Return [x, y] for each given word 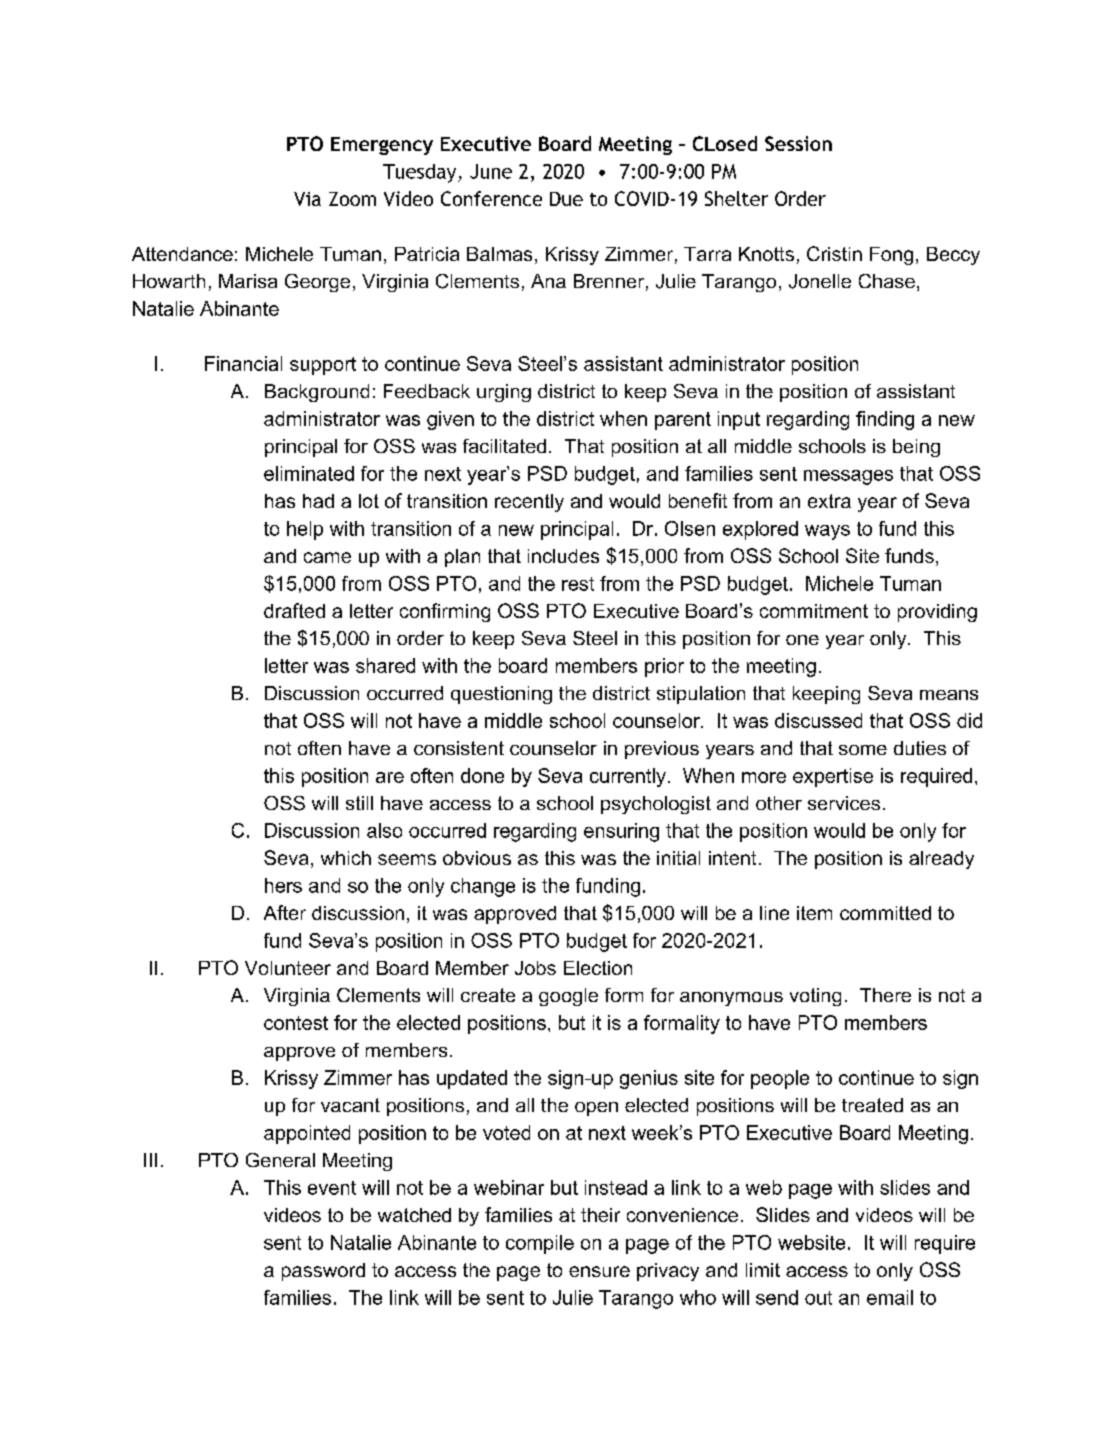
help [305, 530]
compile [540, 1244]
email [890, 1297]
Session [798, 143]
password [323, 1272]
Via [307, 199]
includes [563, 556]
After [285, 912]
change [483, 887]
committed [885, 913]
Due [566, 199]
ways [827, 532]
